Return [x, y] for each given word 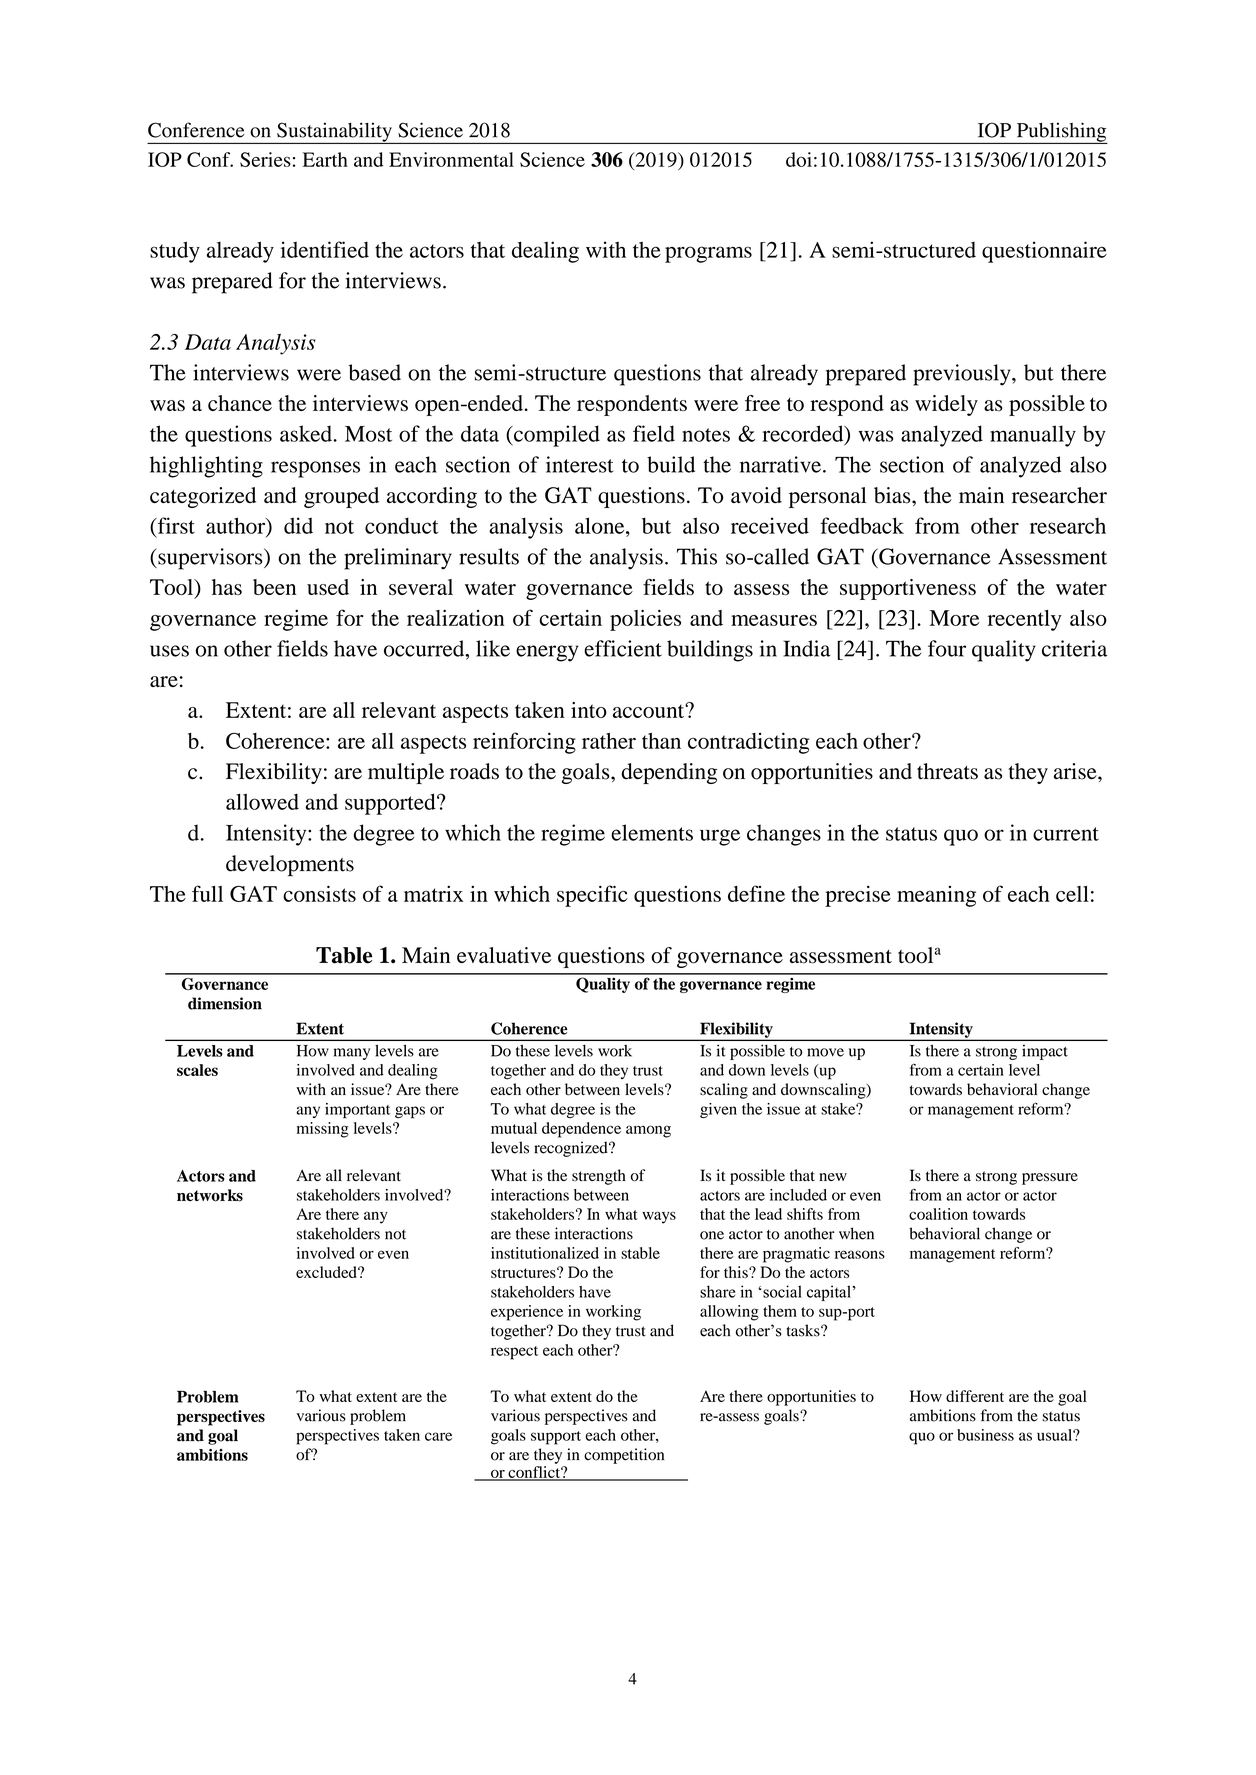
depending [669, 773]
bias [893, 495]
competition [624, 1456]
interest [579, 464]
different [975, 1396]
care [438, 1436]
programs [708, 254]
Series [265, 159]
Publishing [1061, 133]
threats [947, 771]
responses [315, 469]
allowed [262, 801]
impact [1045, 1052]
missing [323, 1130]
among [648, 1131]
